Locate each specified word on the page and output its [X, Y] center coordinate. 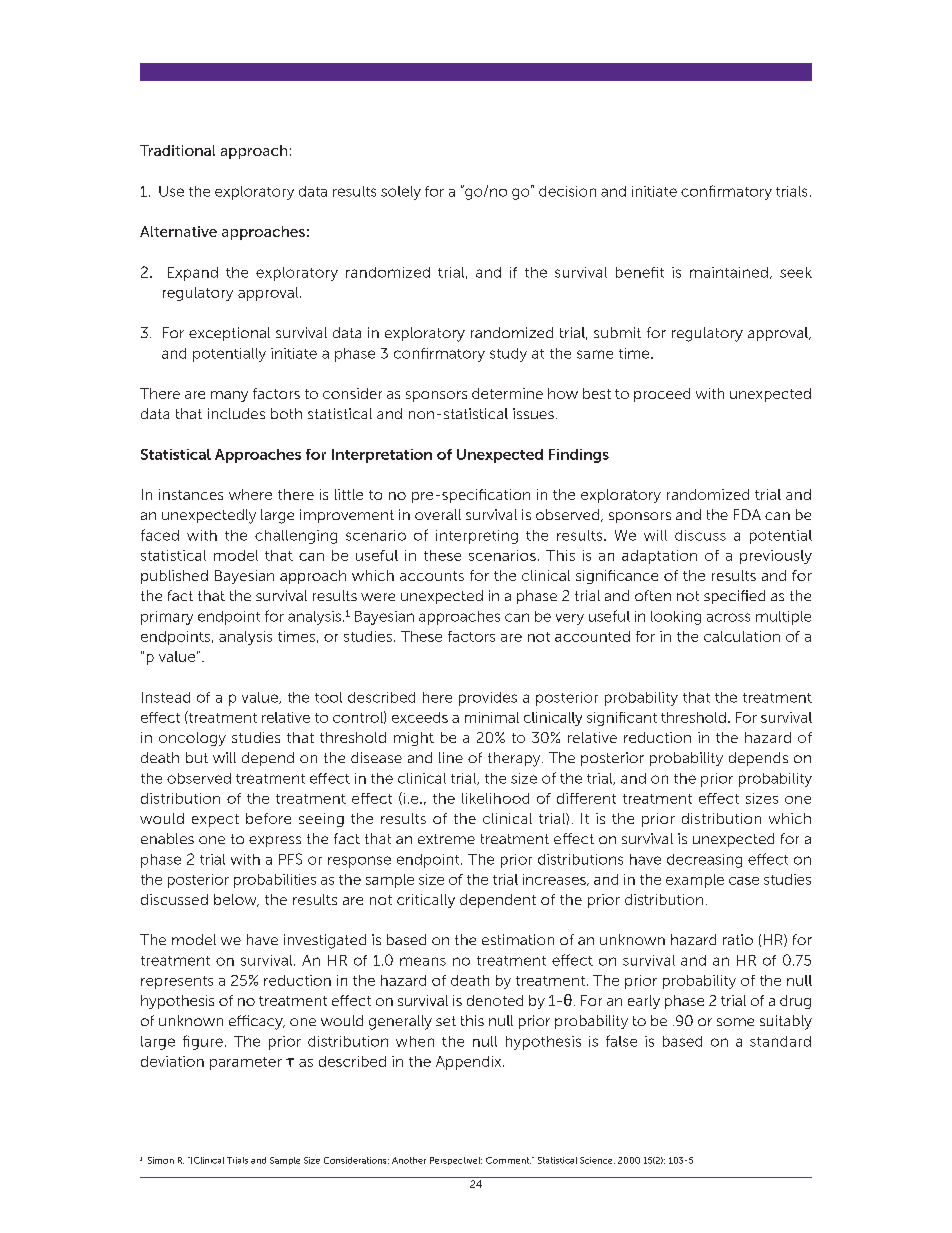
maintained [729, 272]
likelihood [495, 798]
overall [438, 514]
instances [191, 494]
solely [401, 193]
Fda [747, 514]
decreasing [704, 861]
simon [161, 1160]
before [268, 818]
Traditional [177, 150]
